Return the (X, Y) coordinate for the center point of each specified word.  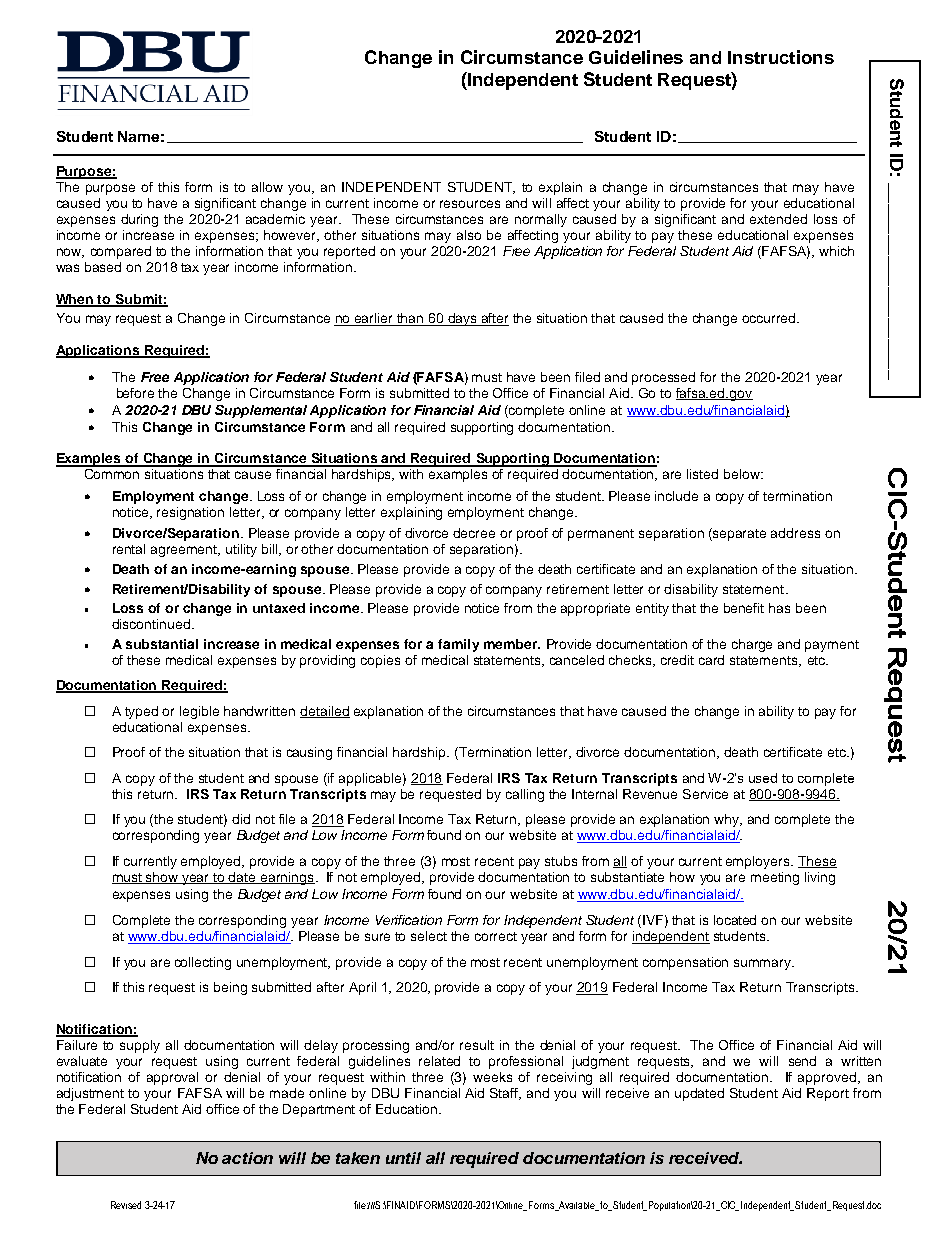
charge (752, 645)
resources (470, 204)
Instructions (781, 57)
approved (827, 1078)
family (458, 645)
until (403, 1158)
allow (267, 187)
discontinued (151, 624)
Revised (126, 1205)
